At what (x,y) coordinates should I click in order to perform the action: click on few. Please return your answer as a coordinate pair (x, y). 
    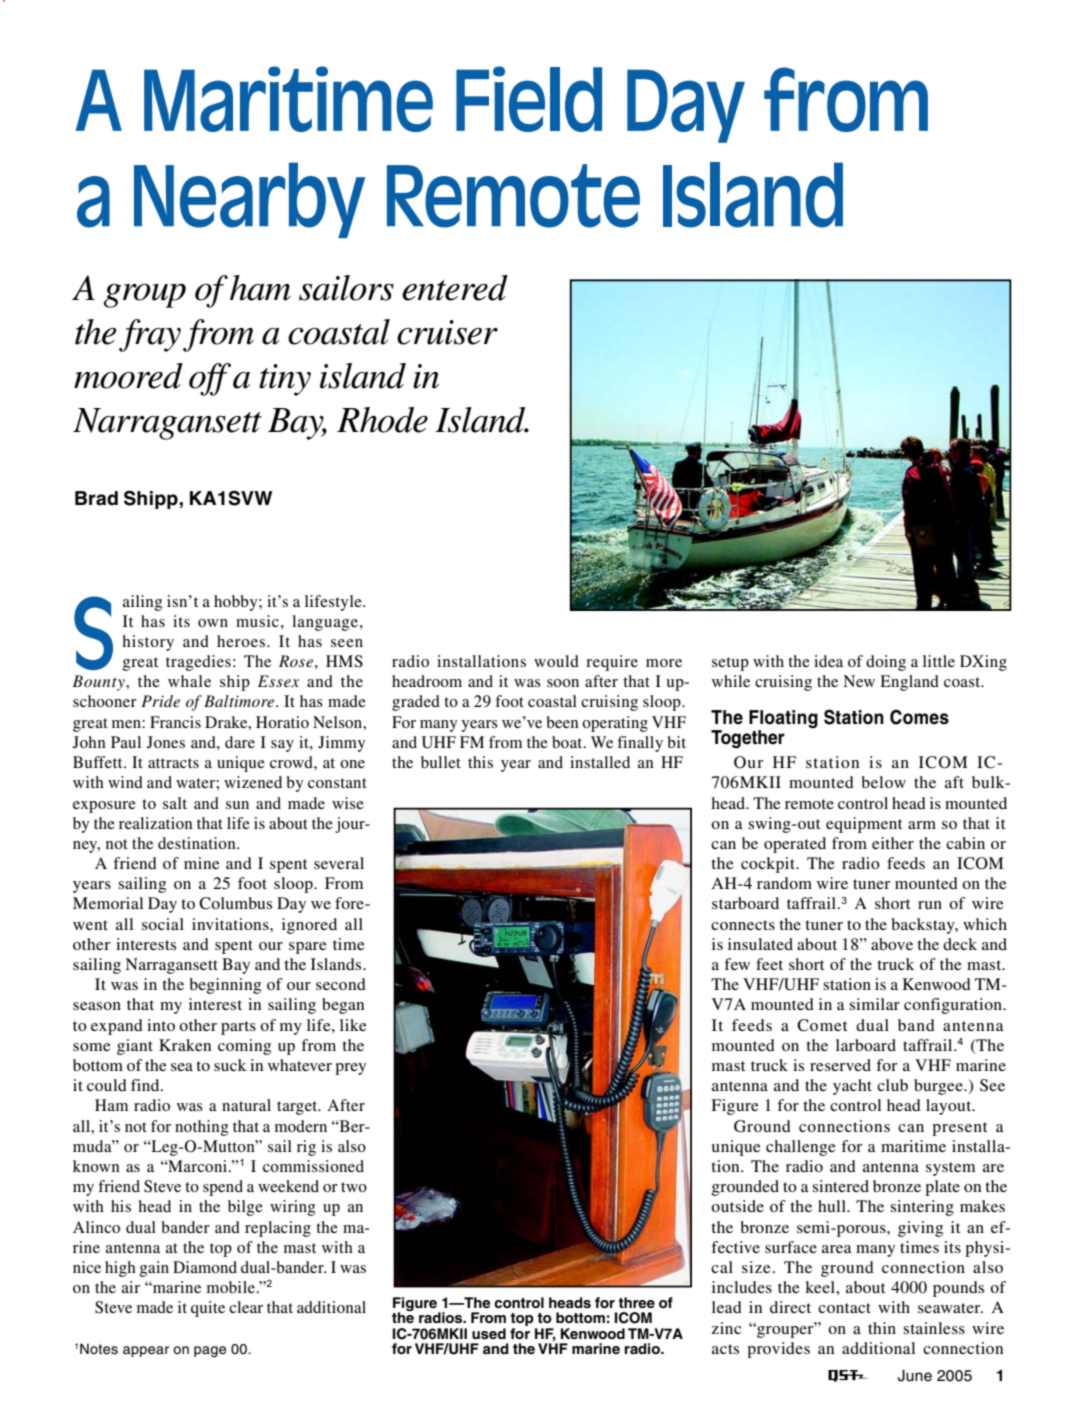
    Looking at the image, I should click on (737, 964).
